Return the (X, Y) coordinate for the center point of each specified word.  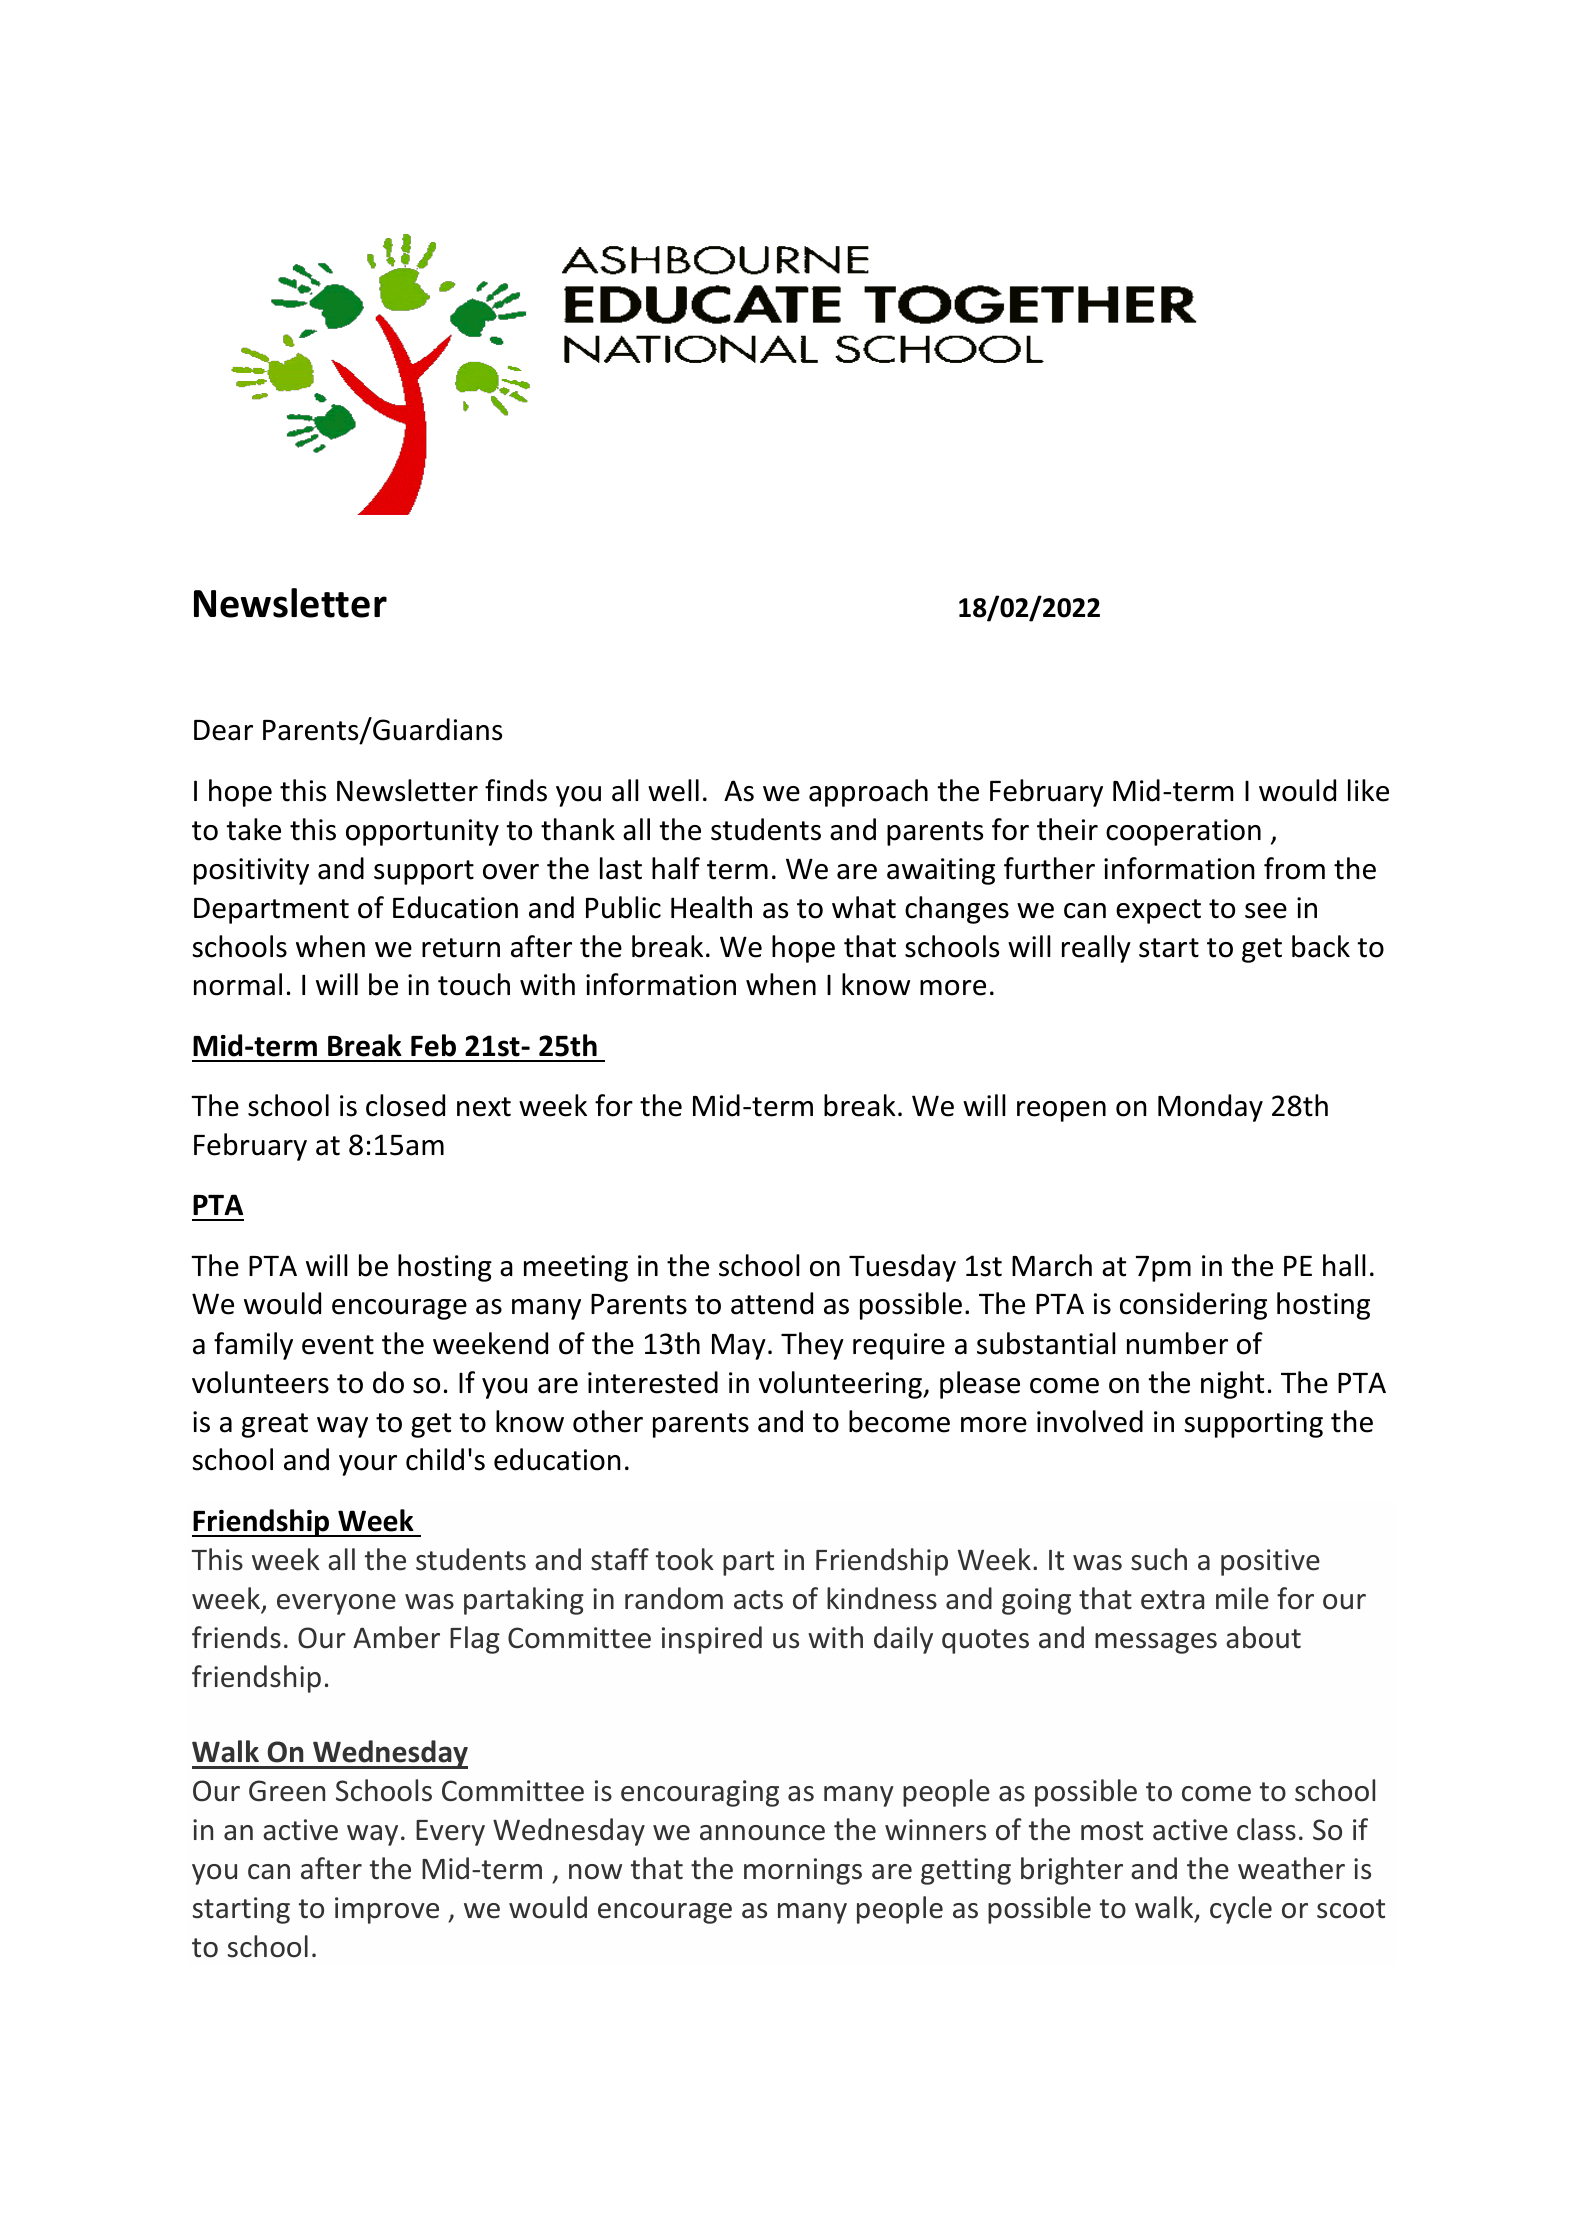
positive (1270, 1562)
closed (405, 1105)
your (368, 1465)
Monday (1210, 1108)
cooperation (1183, 832)
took (685, 1559)
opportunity (422, 832)
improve (387, 1910)
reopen (1061, 1111)
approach (868, 793)
